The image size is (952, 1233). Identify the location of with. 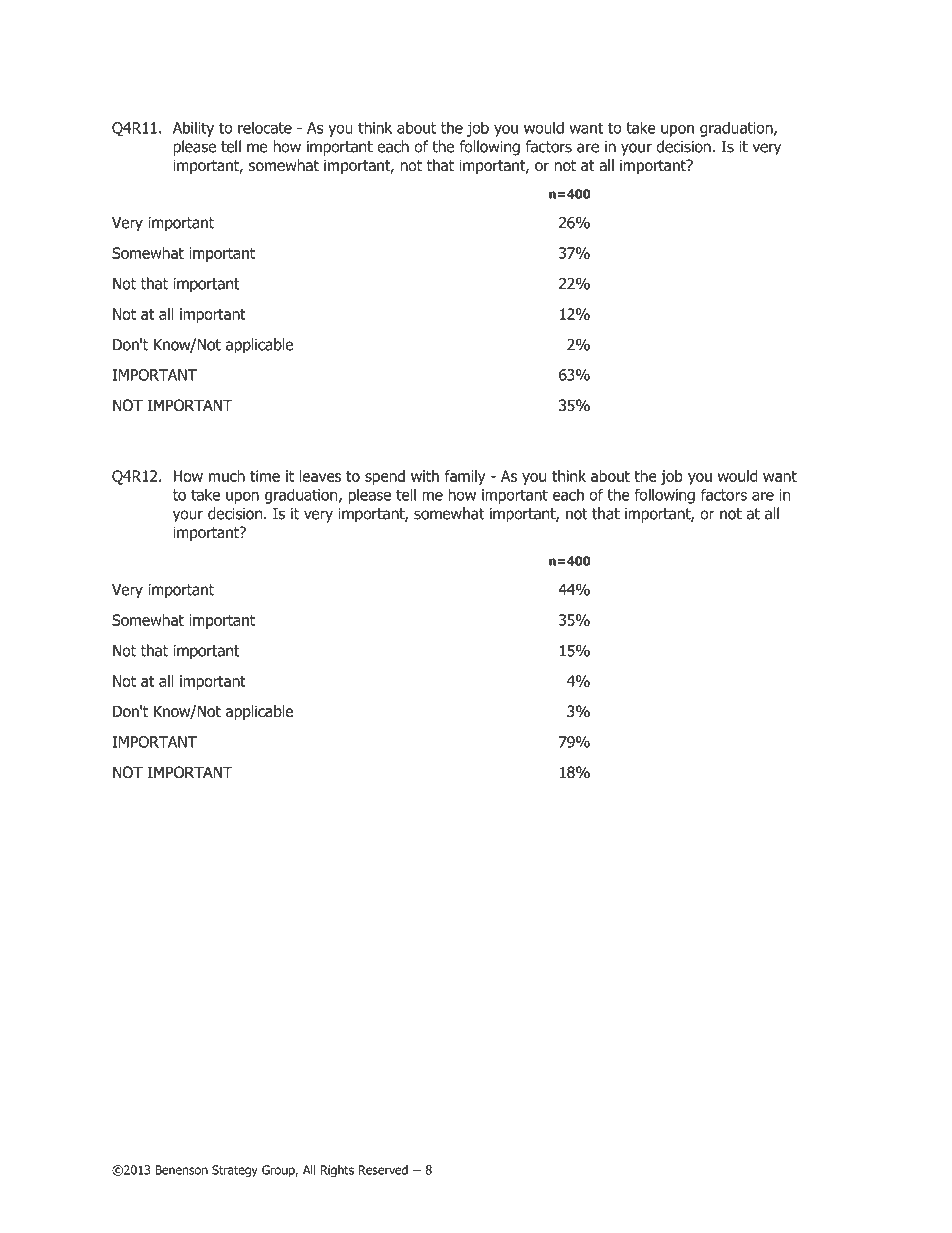
(425, 476).
